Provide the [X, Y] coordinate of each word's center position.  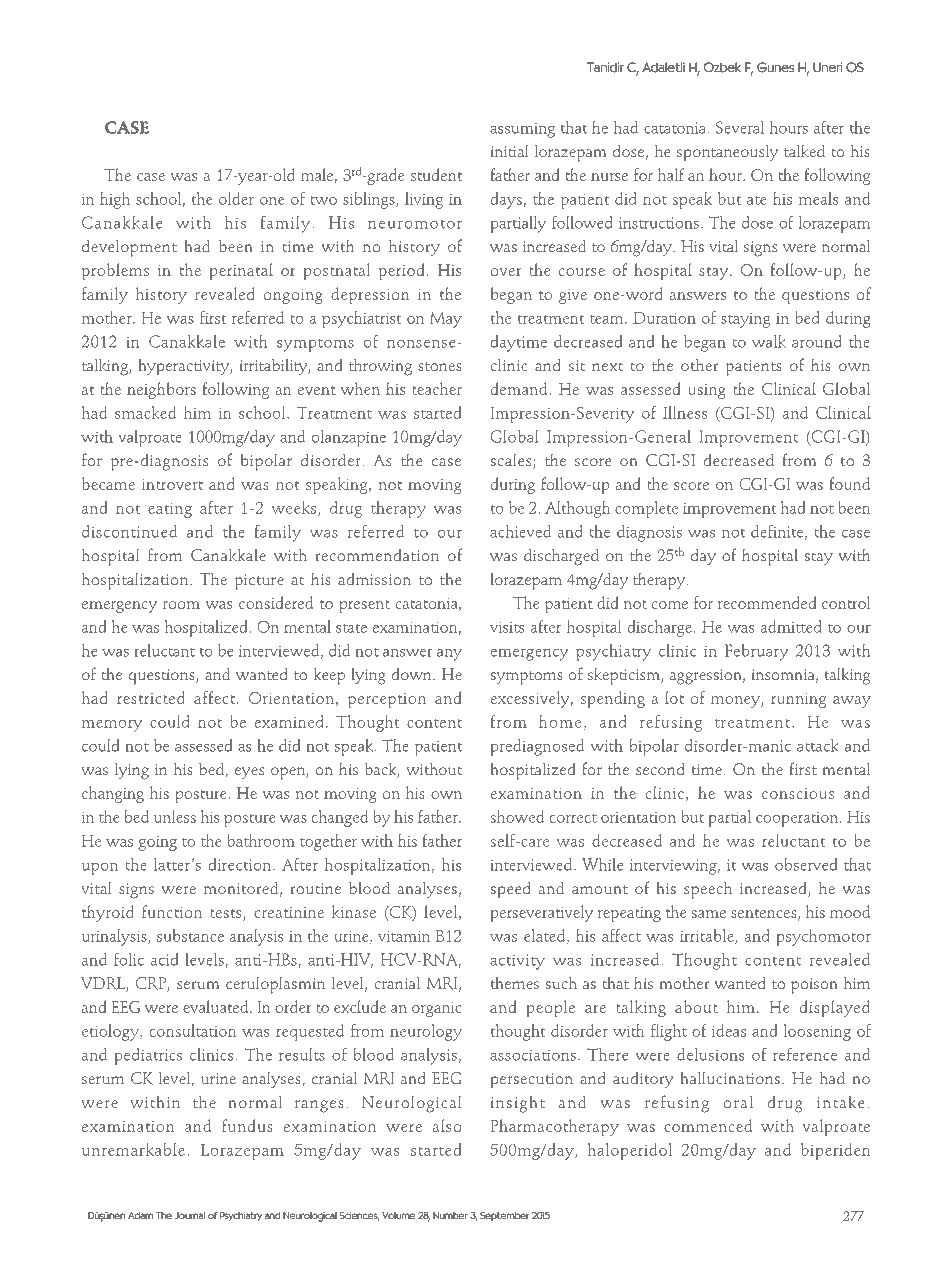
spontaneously [727, 153]
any [449, 654]
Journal [190, 1215]
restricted [151, 697]
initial [509, 151]
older [236, 198]
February [756, 652]
